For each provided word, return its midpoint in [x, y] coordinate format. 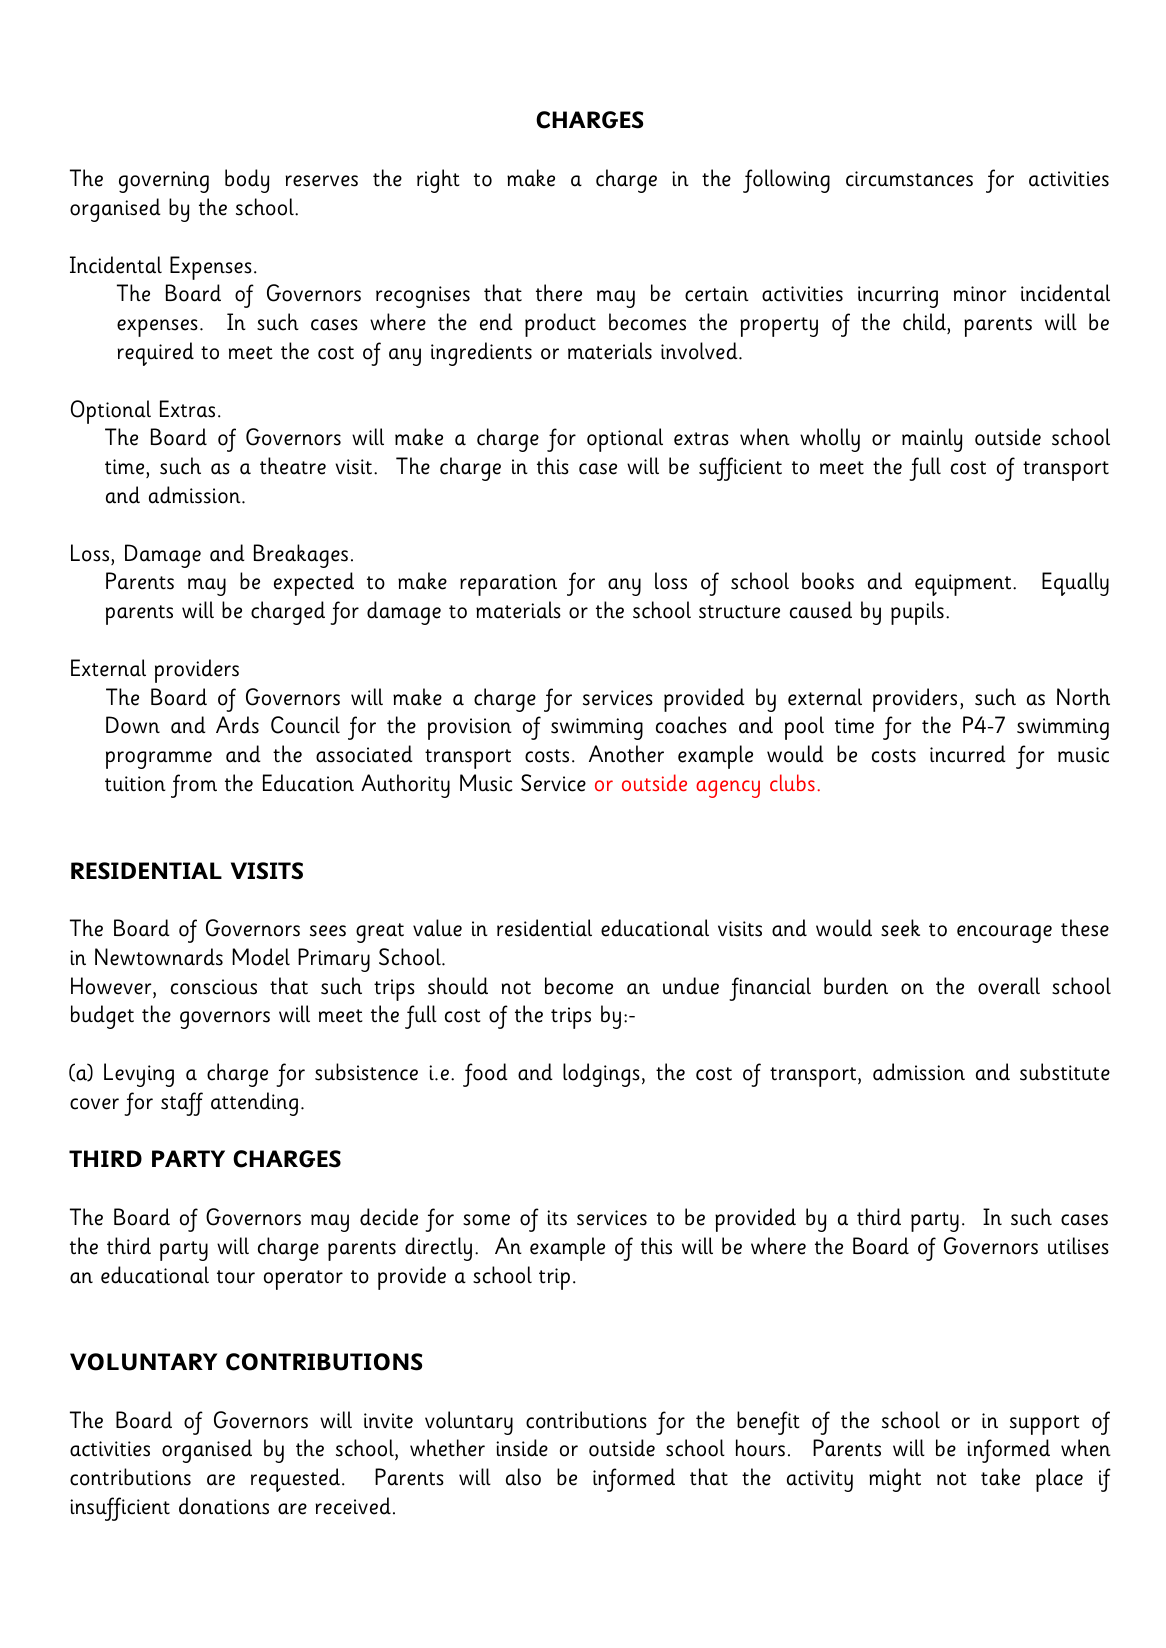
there [559, 293]
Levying [139, 1075]
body [247, 181]
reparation [508, 585]
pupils [917, 613]
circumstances [909, 179]
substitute [1065, 1072]
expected [314, 584]
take [1000, 1477]
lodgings [601, 1075]
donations [224, 1506]
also [523, 1477]
